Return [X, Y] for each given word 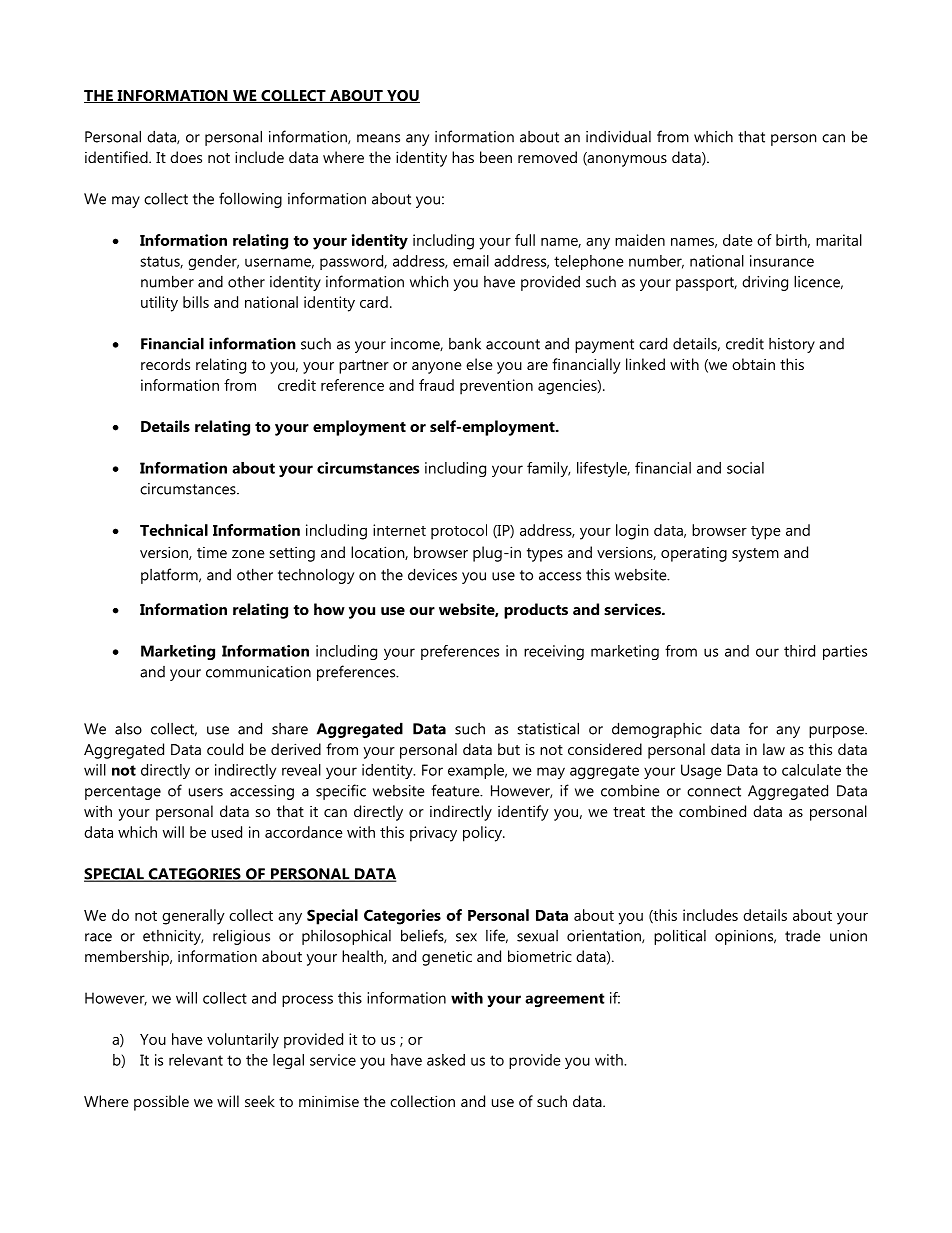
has [463, 157]
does [186, 157]
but [509, 749]
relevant [196, 1060]
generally [193, 917]
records [165, 364]
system [755, 555]
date [738, 240]
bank [465, 343]
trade [802, 935]
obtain [753, 364]
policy [483, 834]
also [128, 728]
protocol [459, 532]
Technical [174, 530]
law [774, 749]
